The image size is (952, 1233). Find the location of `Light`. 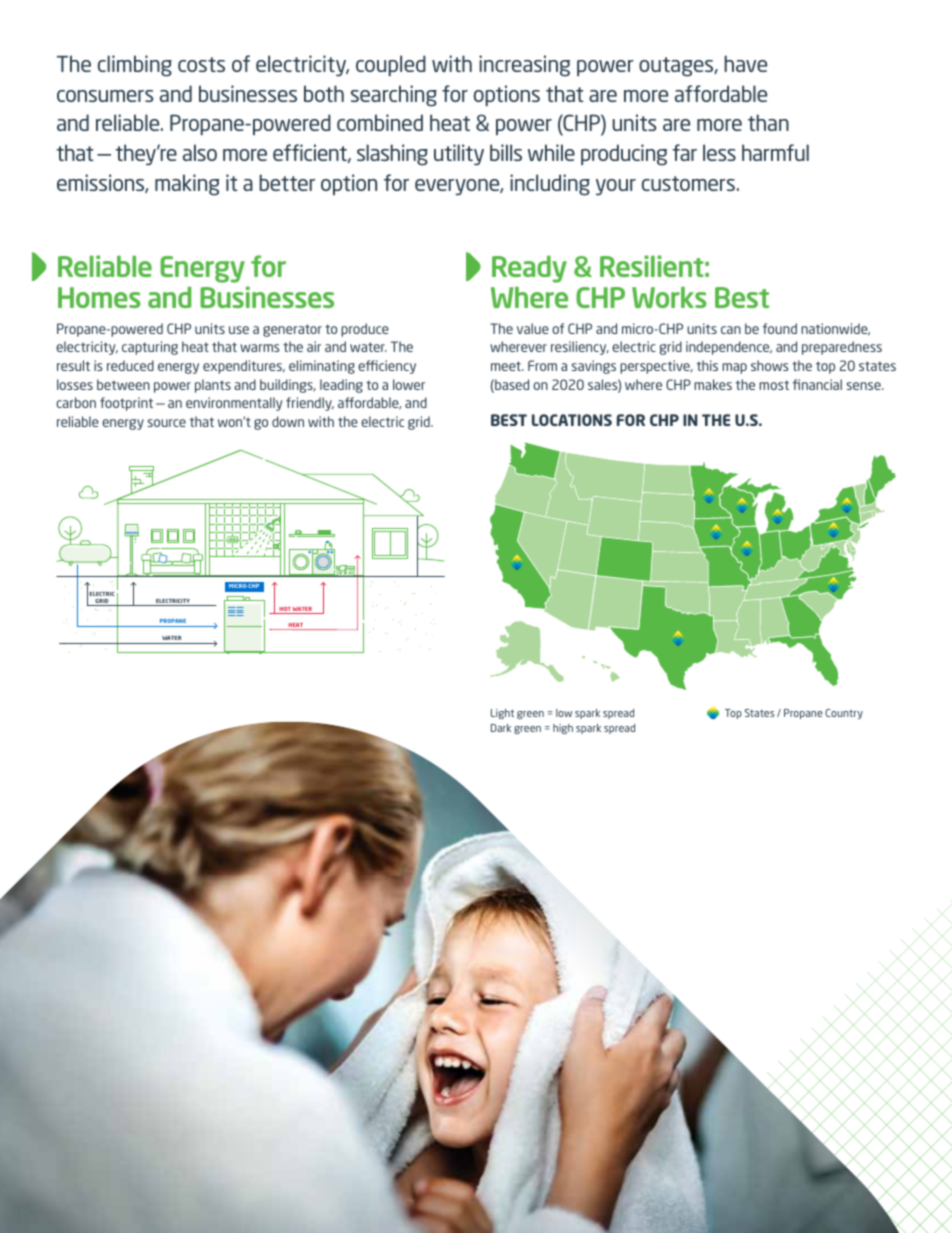

Light is located at coordinates (502, 714).
